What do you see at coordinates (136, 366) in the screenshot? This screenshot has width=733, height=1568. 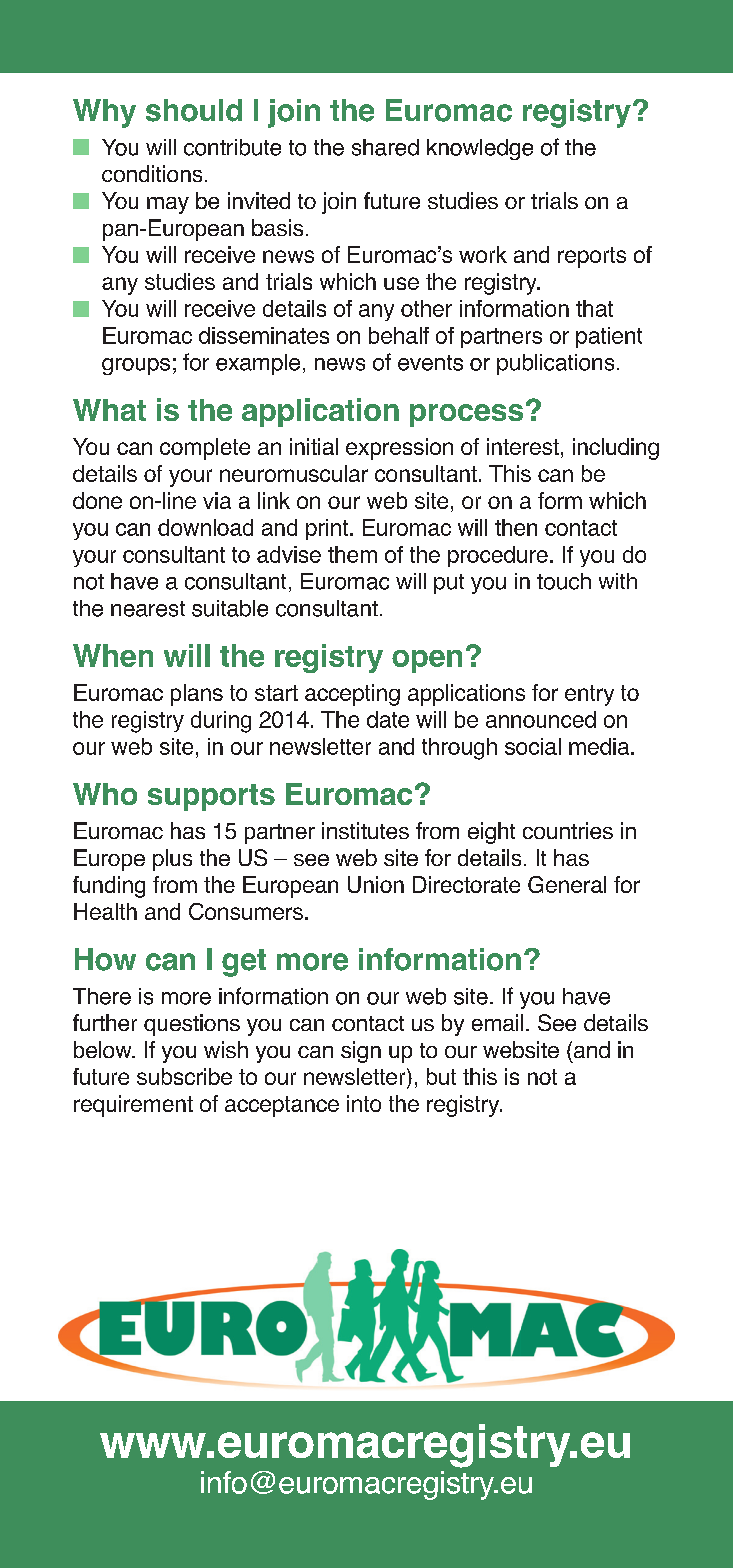 I see `groups` at bounding box center [136, 366].
